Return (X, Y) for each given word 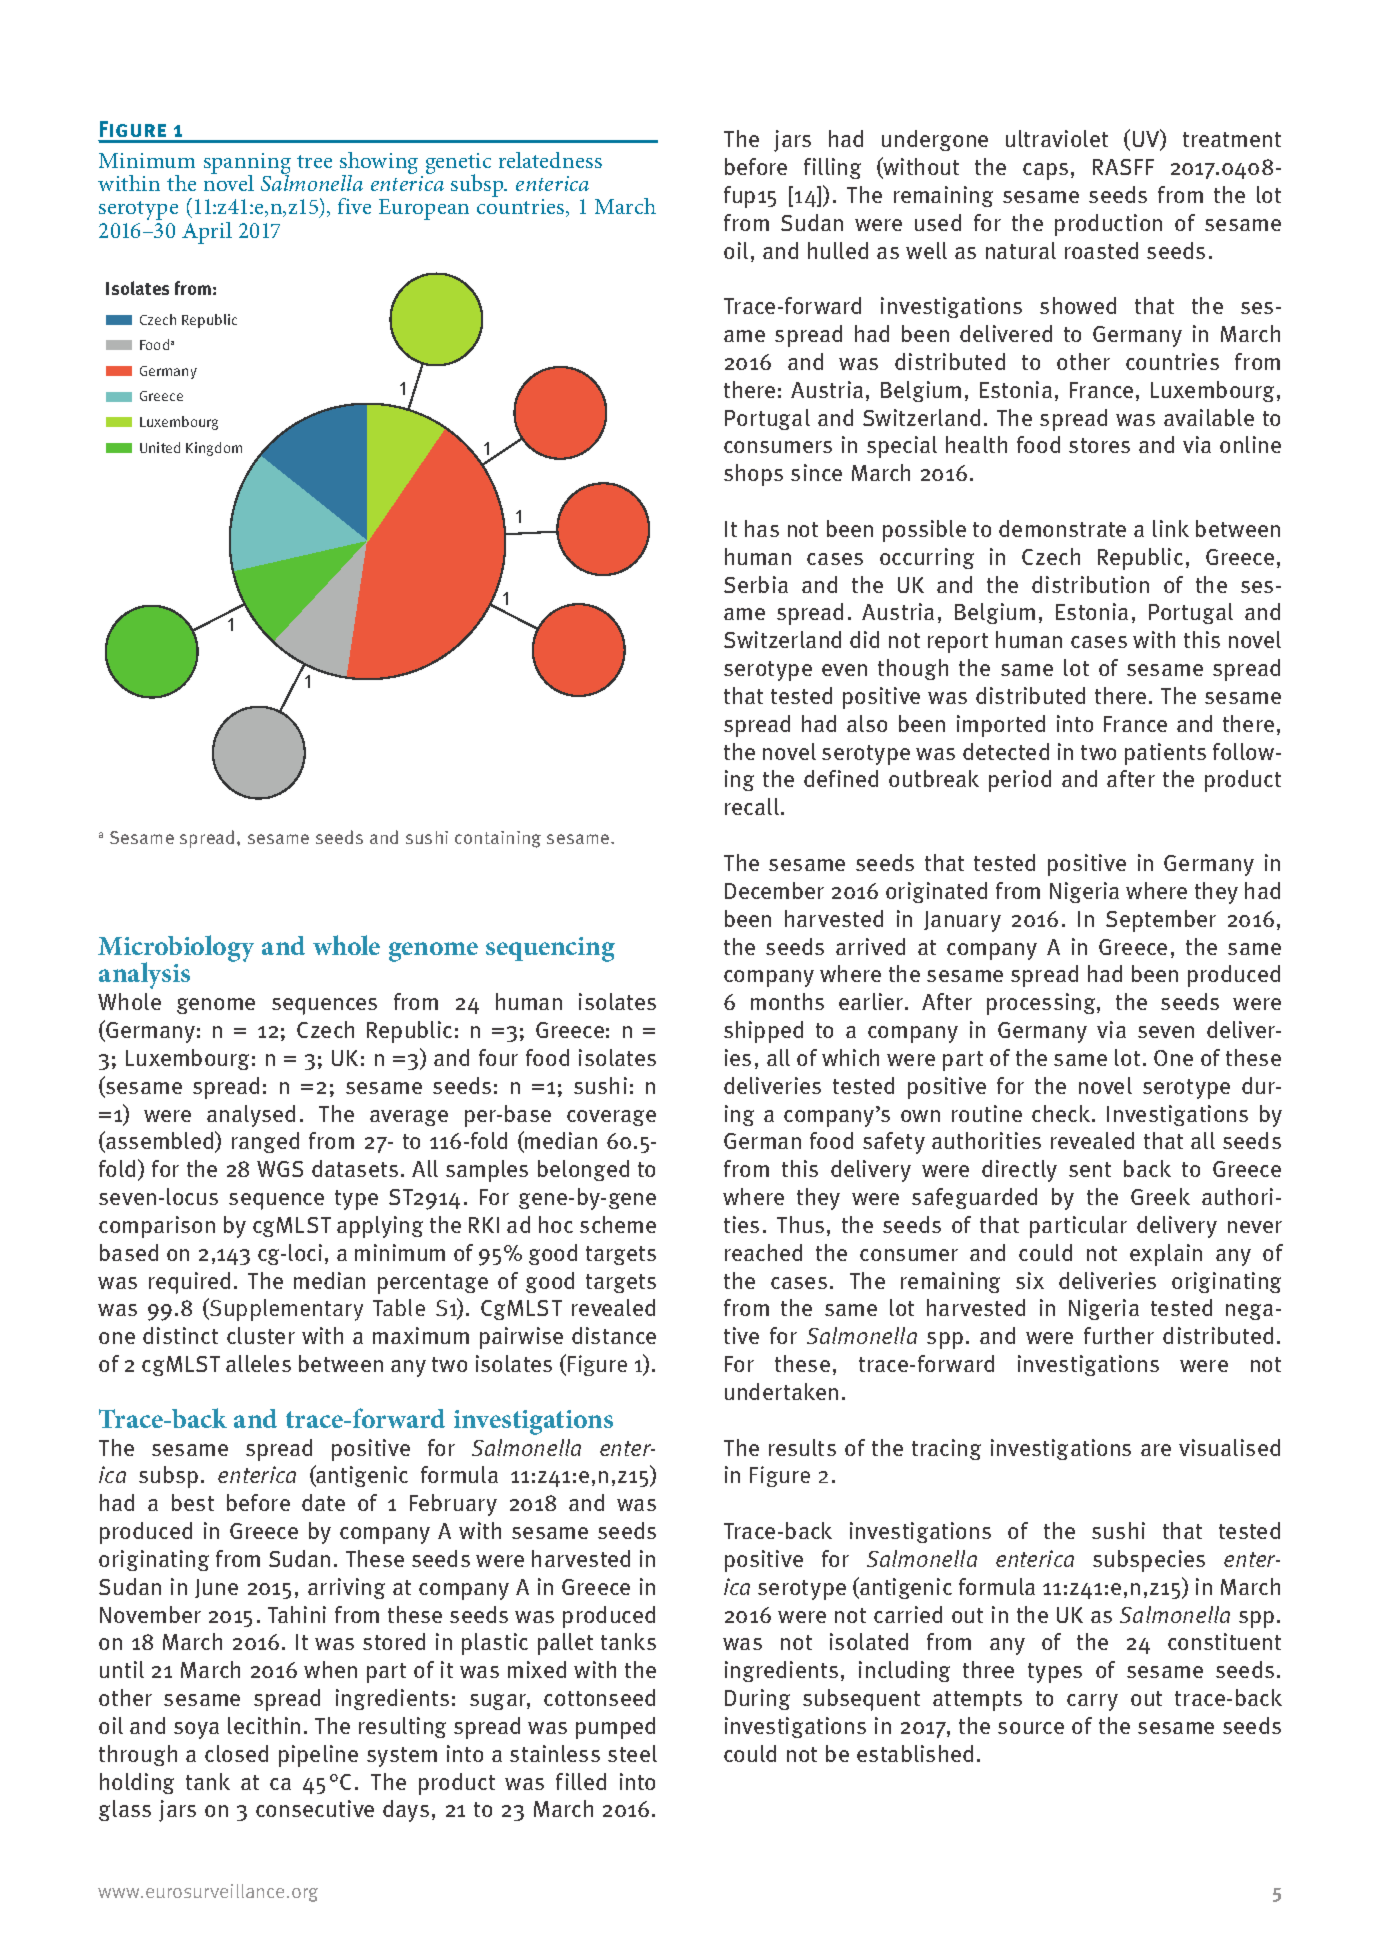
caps (1045, 171)
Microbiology (176, 949)
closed (236, 1753)
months (787, 1001)
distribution (1090, 584)
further (1119, 1335)
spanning (247, 165)
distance (614, 1335)
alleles (258, 1363)
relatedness (550, 160)
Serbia (756, 584)
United (160, 447)
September (1161, 921)
